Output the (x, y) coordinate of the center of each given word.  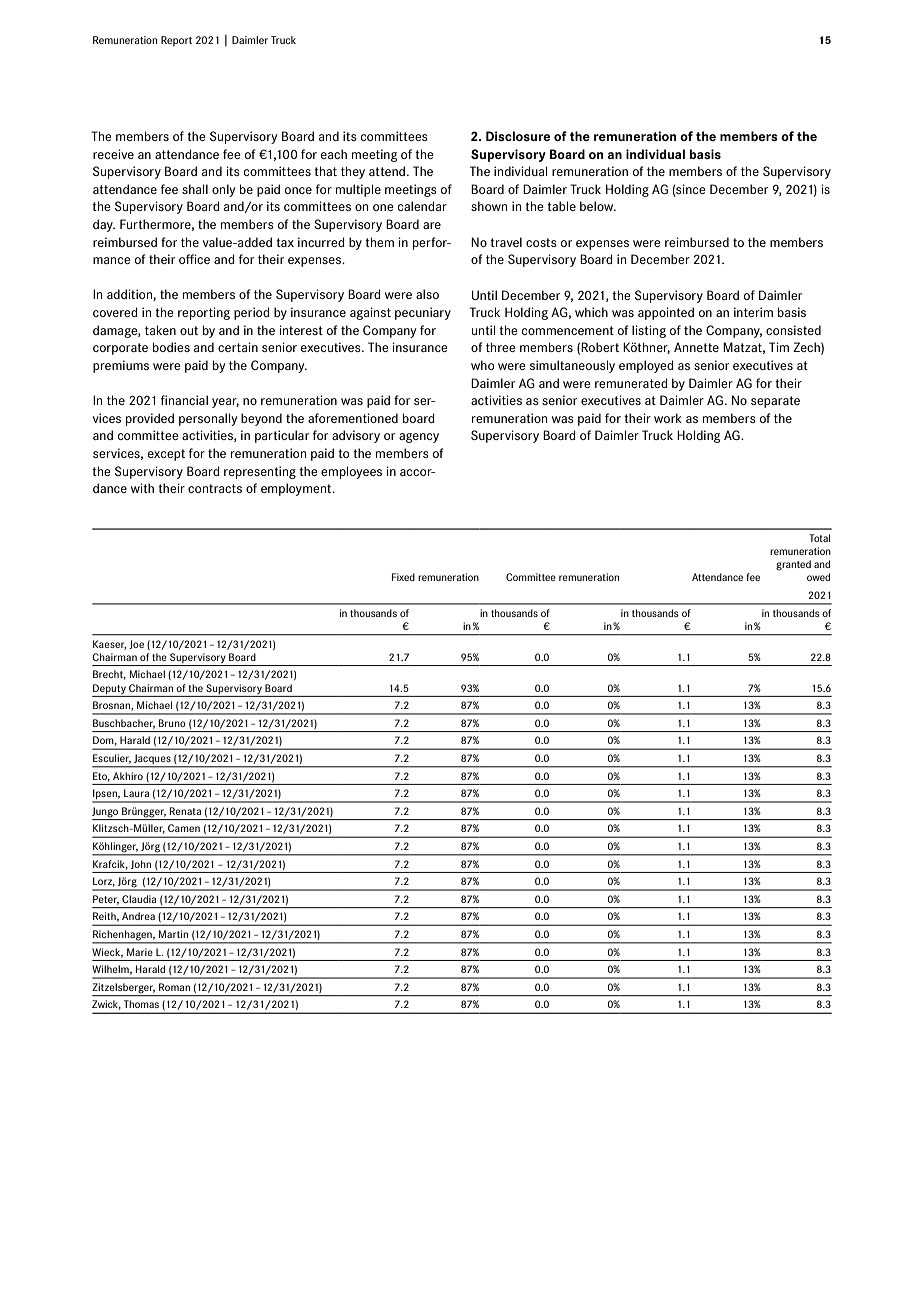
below (598, 206)
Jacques (152, 760)
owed (818, 577)
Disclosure (518, 136)
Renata (185, 811)
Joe (136, 644)
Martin (173, 934)
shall (195, 189)
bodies (171, 347)
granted (793, 565)
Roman (174, 987)
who (482, 365)
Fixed (403, 577)
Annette (696, 347)
